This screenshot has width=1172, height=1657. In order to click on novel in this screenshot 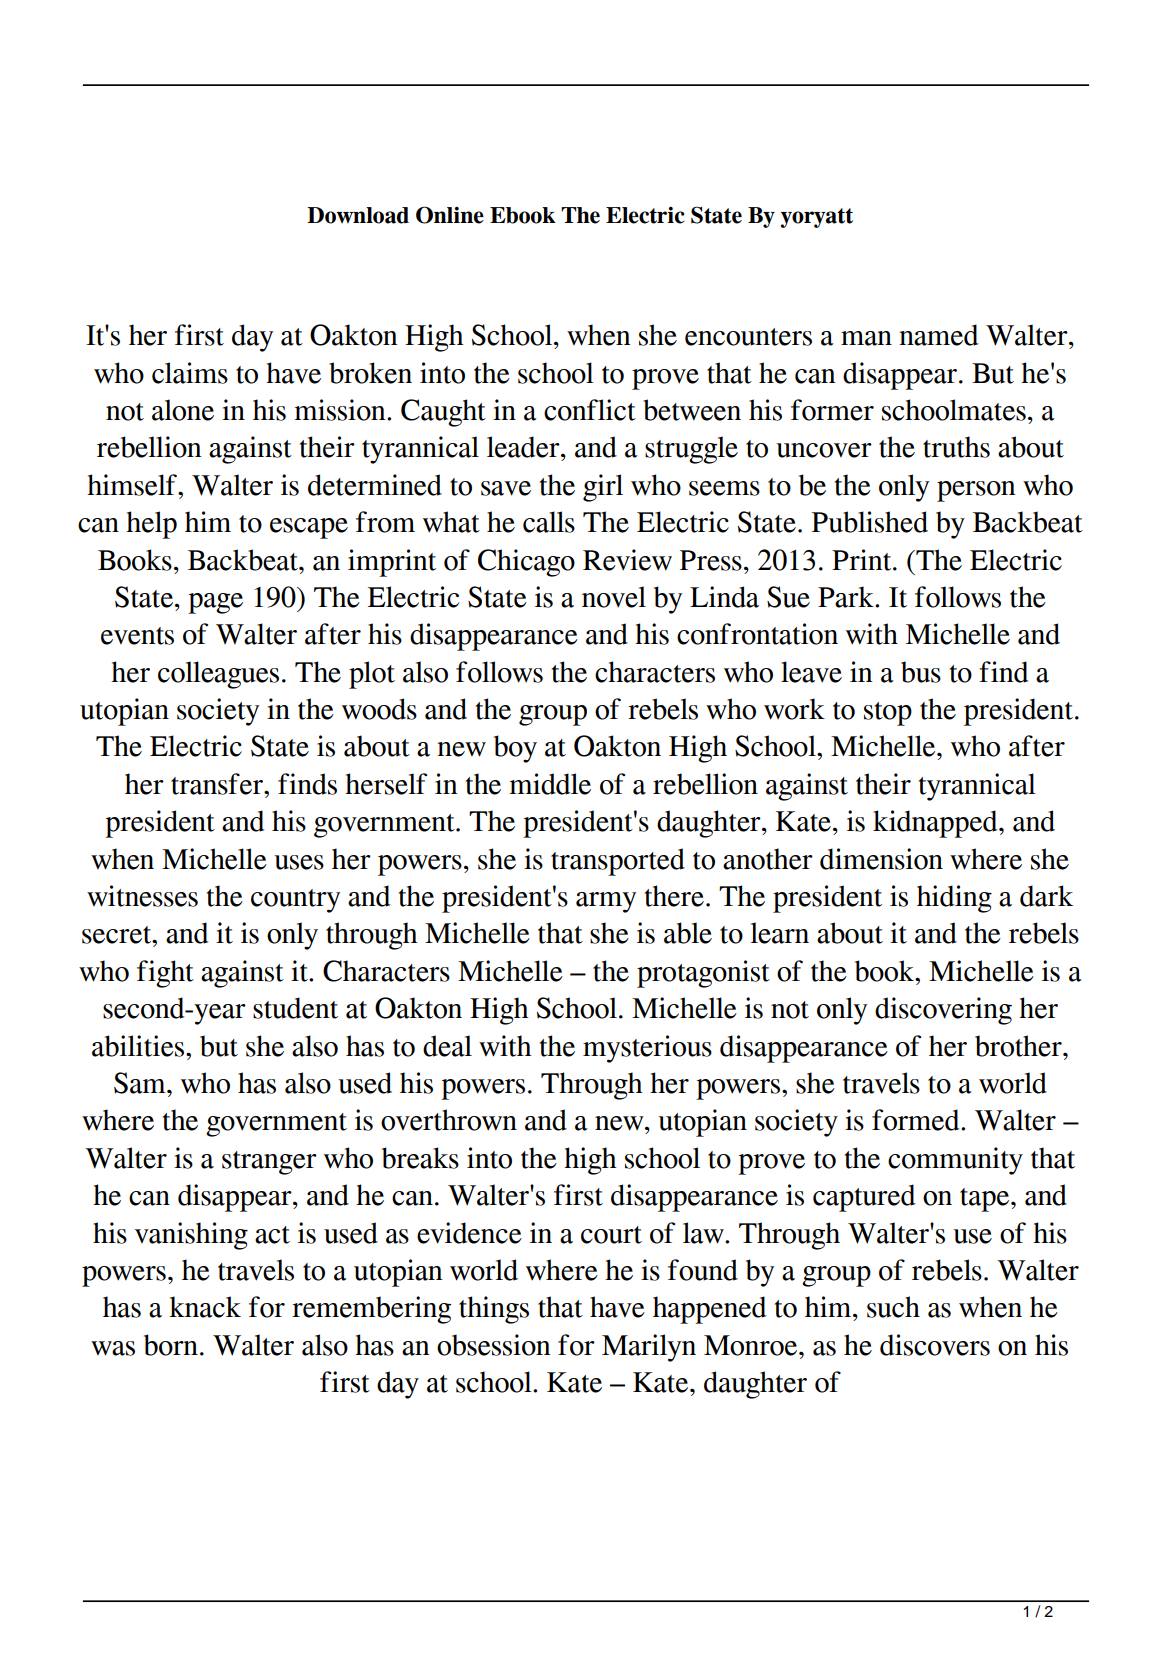, I will do `click(614, 597)`.
